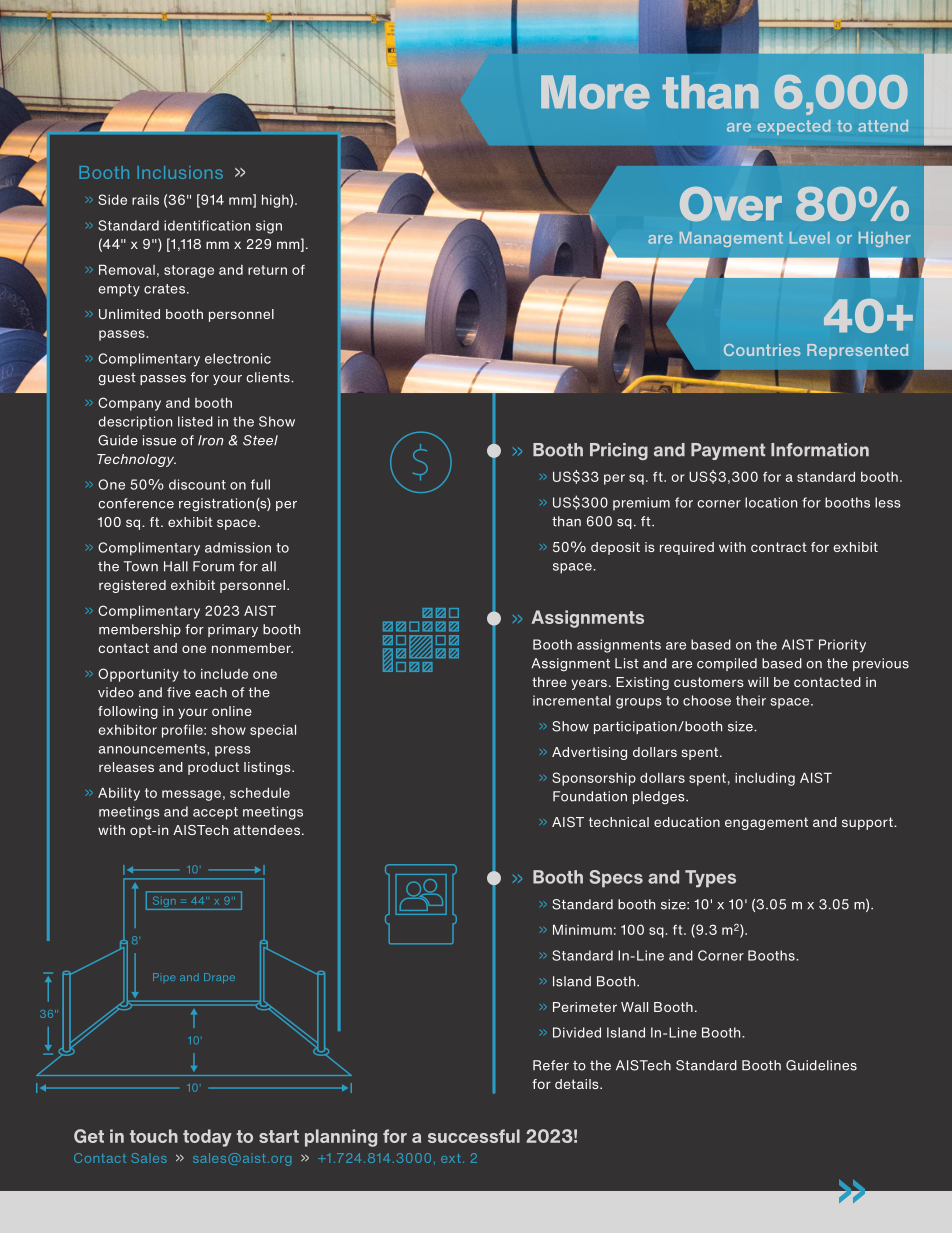 The image size is (952, 1233). What do you see at coordinates (159, 440) in the screenshot?
I see `issue` at bounding box center [159, 440].
